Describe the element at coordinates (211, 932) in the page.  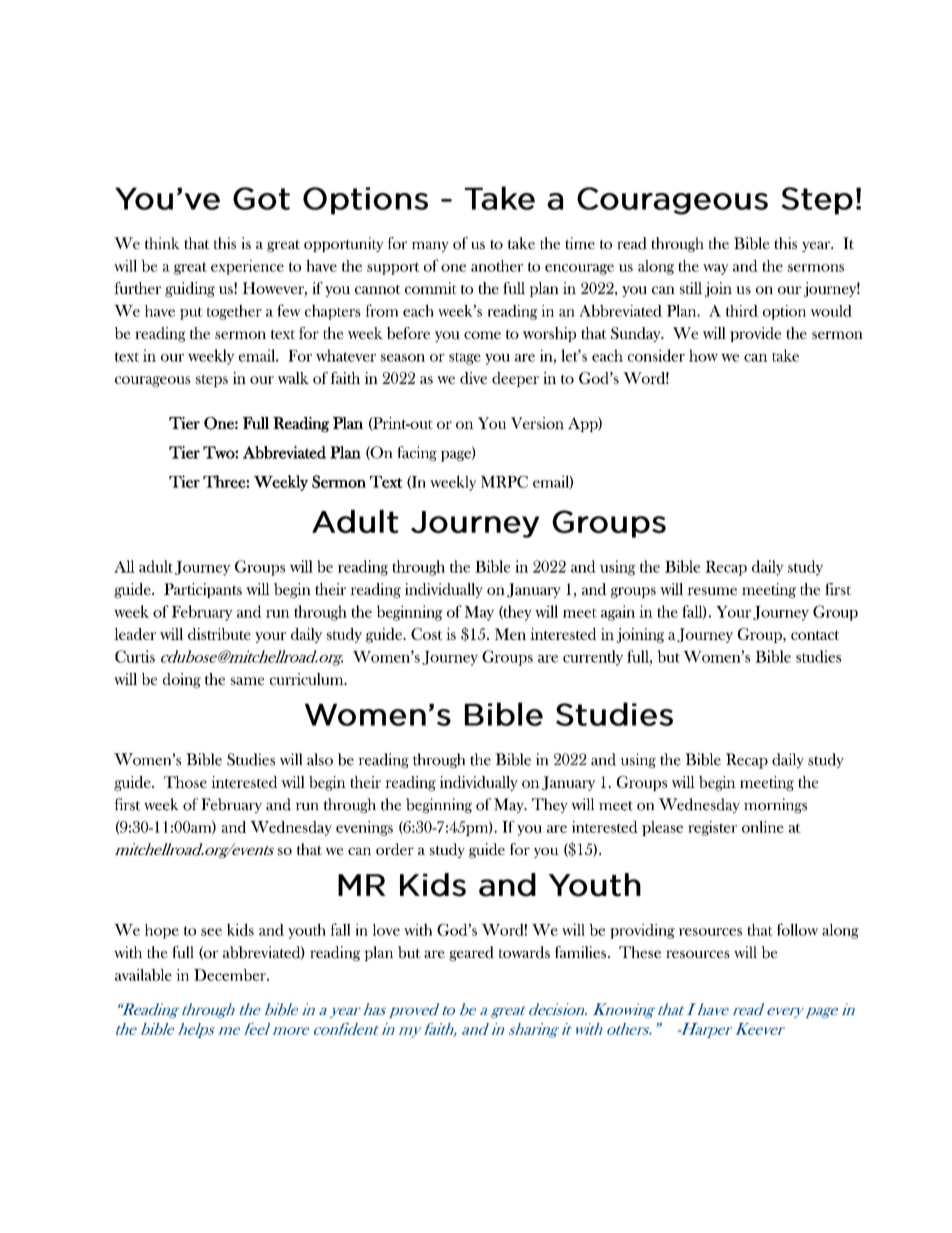
I see `see` at that location.
